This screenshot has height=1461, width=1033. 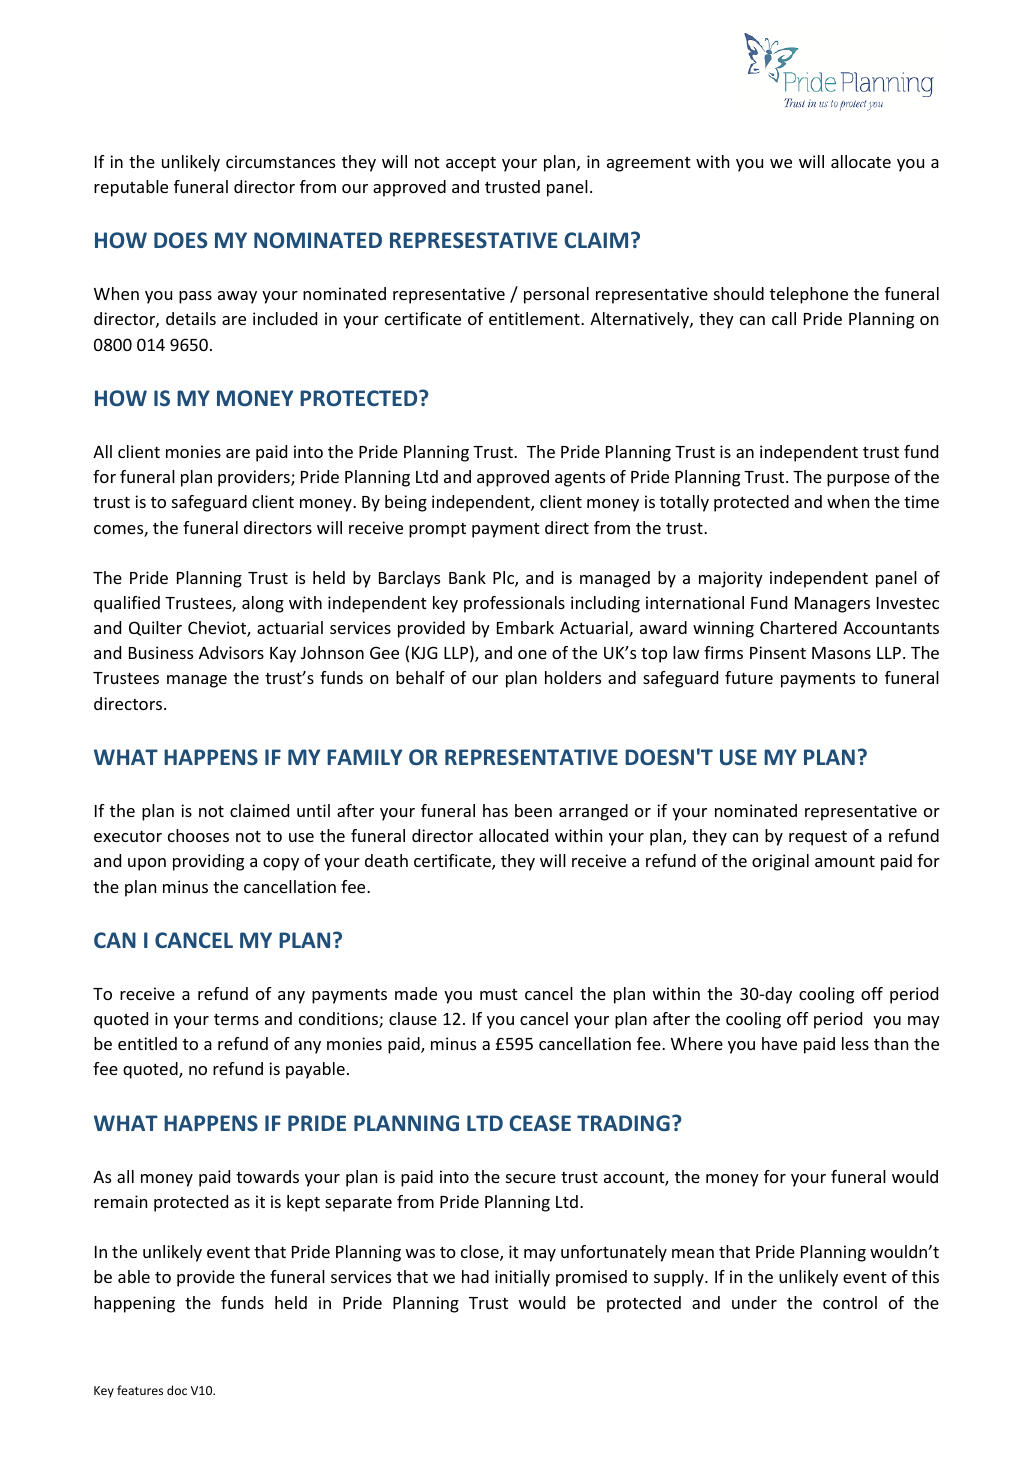 What do you see at coordinates (850, 1302) in the screenshot?
I see `control` at bounding box center [850, 1302].
